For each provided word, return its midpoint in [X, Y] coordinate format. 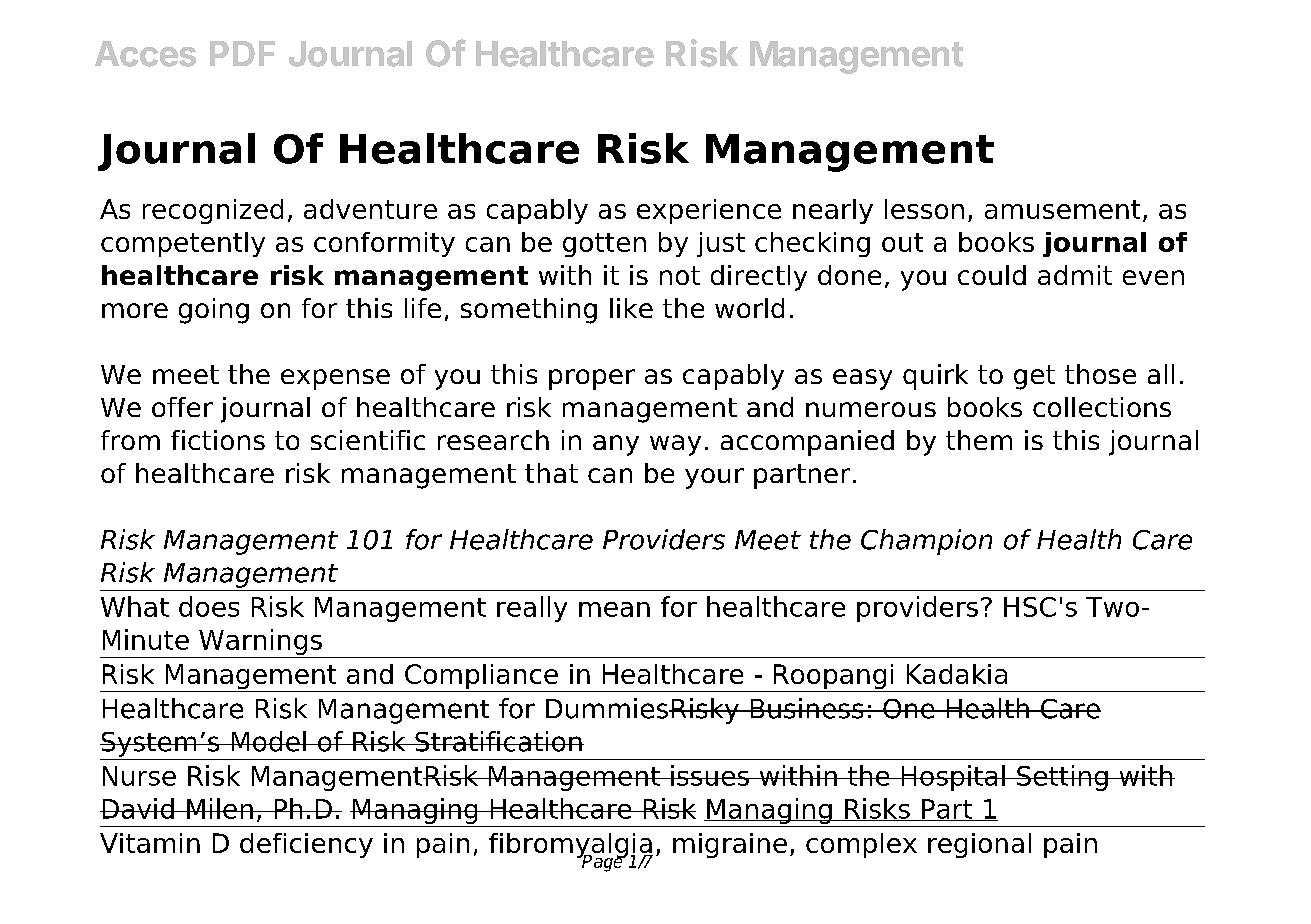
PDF [242, 53]
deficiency [306, 845]
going [214, 311]
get [1034, 377]
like [631, 308]
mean [614, 609]
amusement [1062, 209]
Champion [926, 542]
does [209, 606]
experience [709, 211]
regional [979, 845]
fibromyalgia [571, 847]
